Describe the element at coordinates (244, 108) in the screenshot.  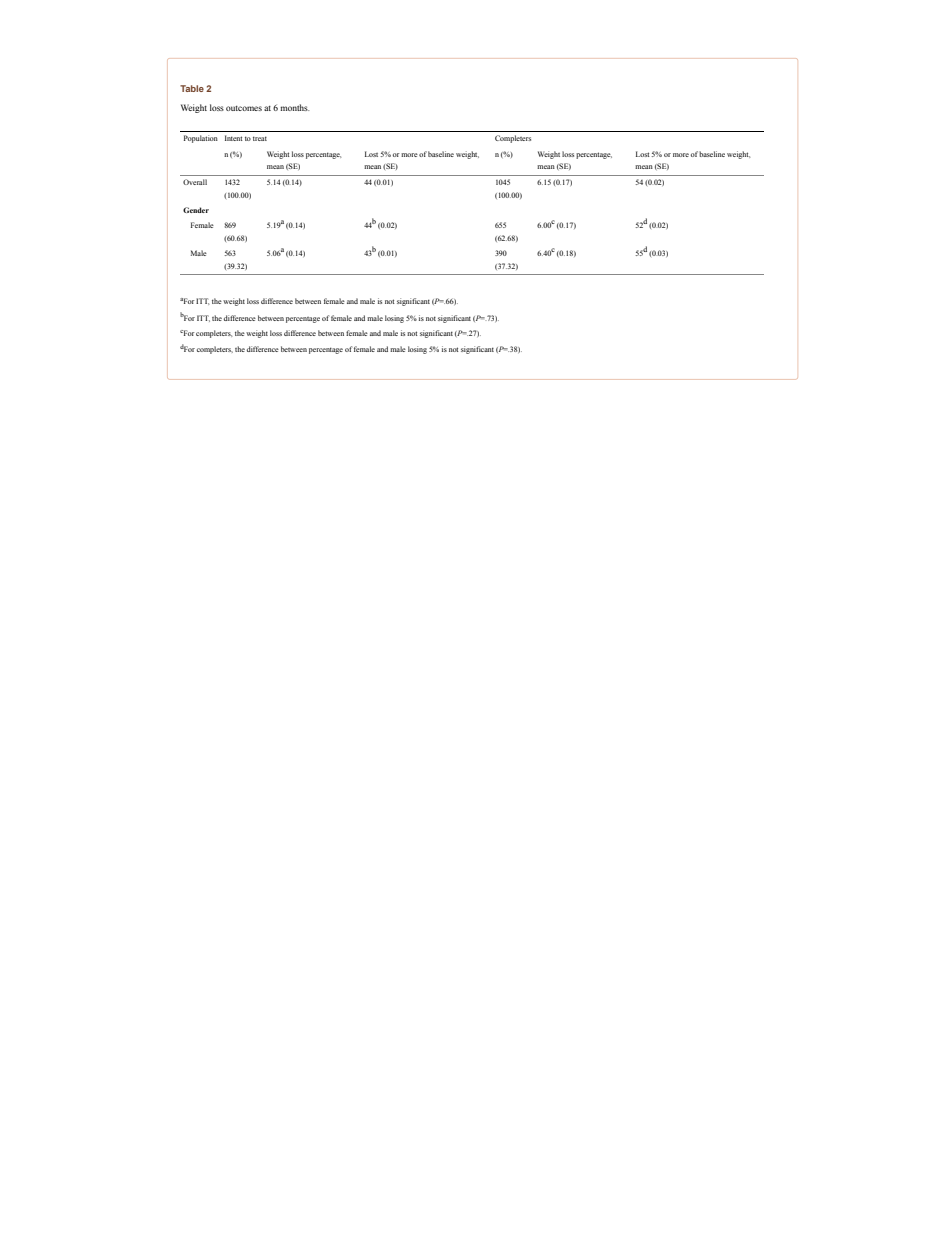
I see `outcomes` at that location.
